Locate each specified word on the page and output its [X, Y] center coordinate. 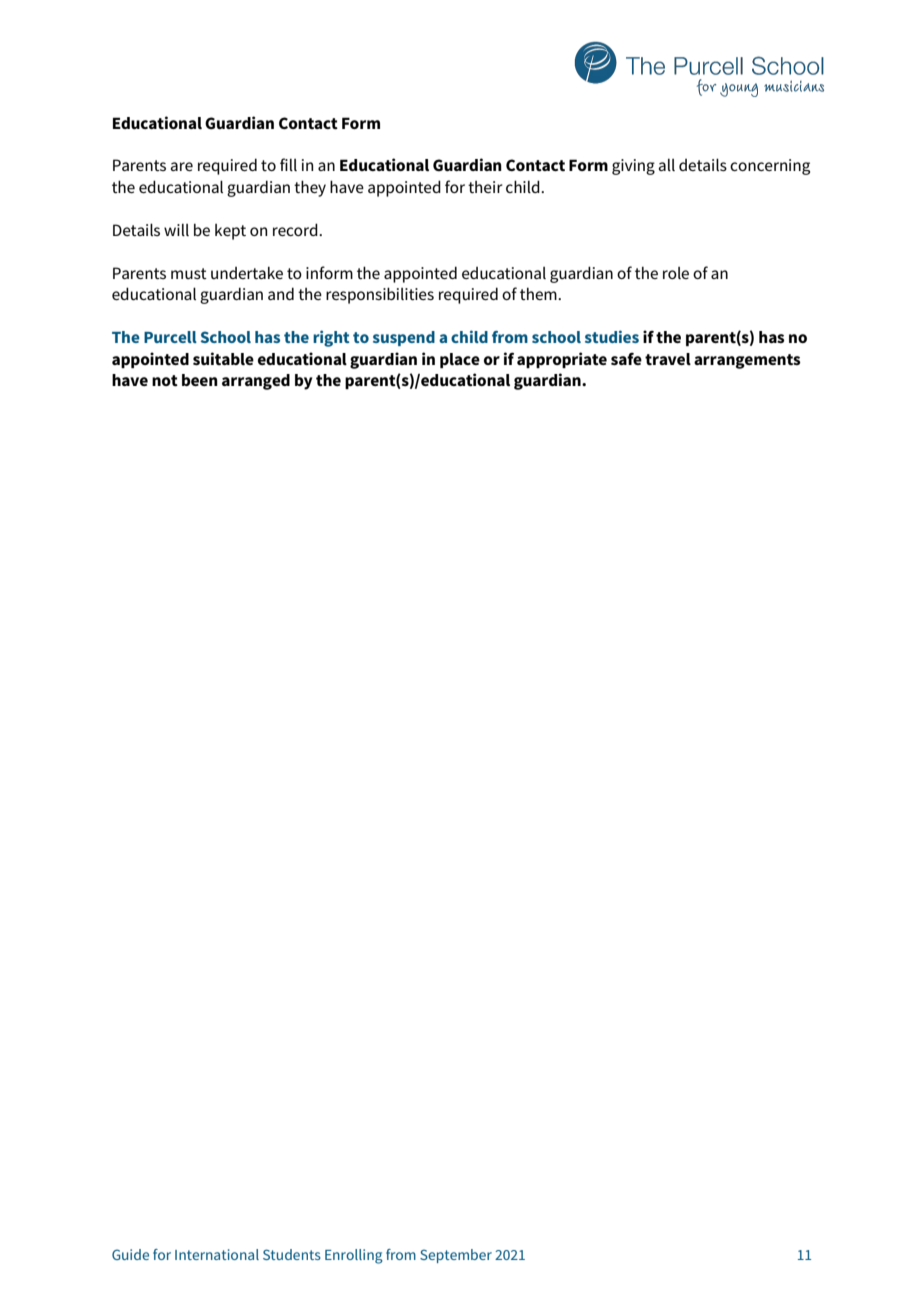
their [485, 187]
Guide [130, 1254]
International [217, 1254]
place [460, 360]
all [667, 165]
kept [230, 232]
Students [292, 1254]
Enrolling [354, 1256]
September [456, 1256]
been [200, 380]
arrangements [747, 361]
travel [668, 359]
